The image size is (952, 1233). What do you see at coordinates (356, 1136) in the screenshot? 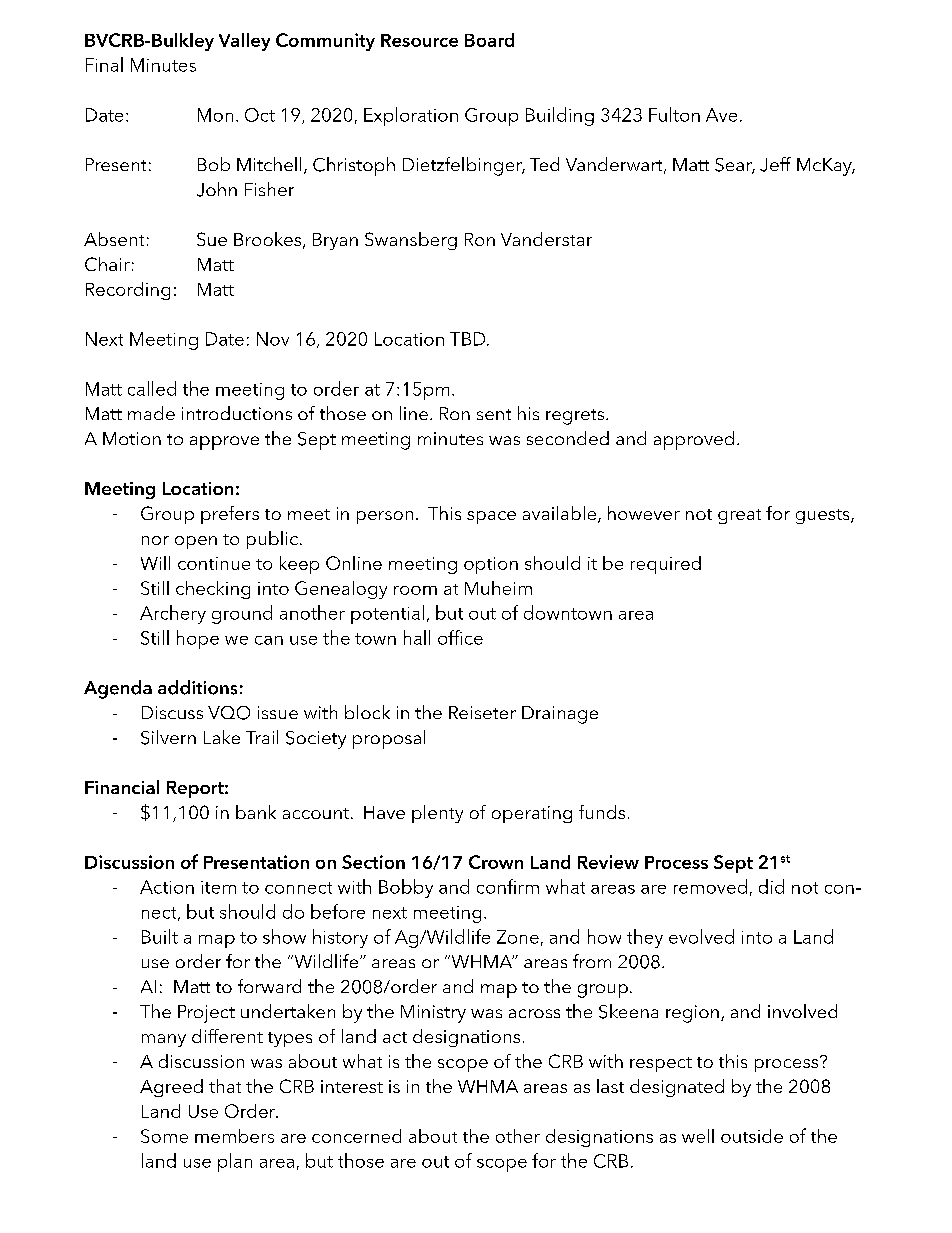
I see `concerned` at bounding box center [356, 1136].
